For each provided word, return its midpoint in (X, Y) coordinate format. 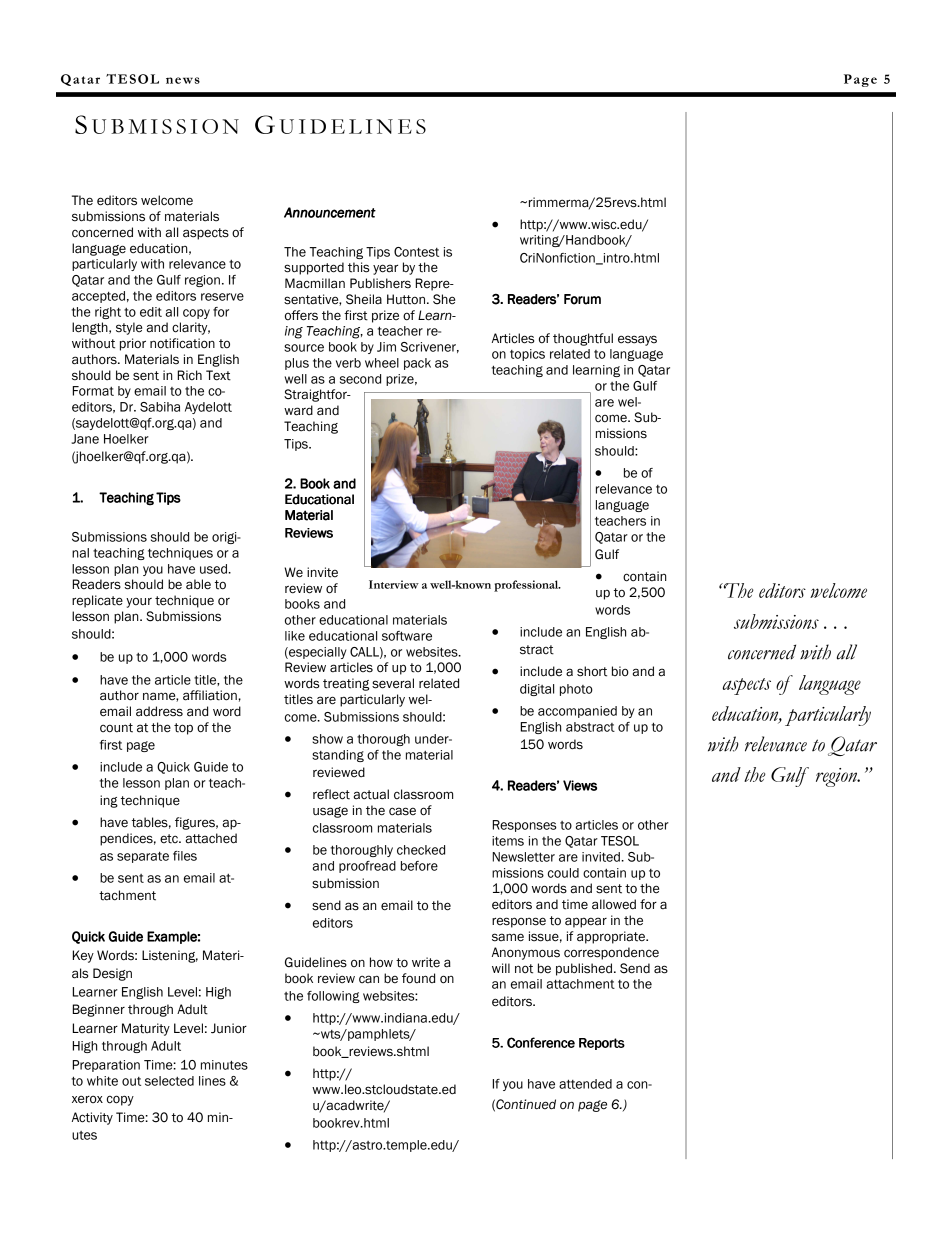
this (358, 267)
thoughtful (583, 339)
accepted (98, 297)
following (333, 997)
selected (169, 1081)
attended (585, 1084)
